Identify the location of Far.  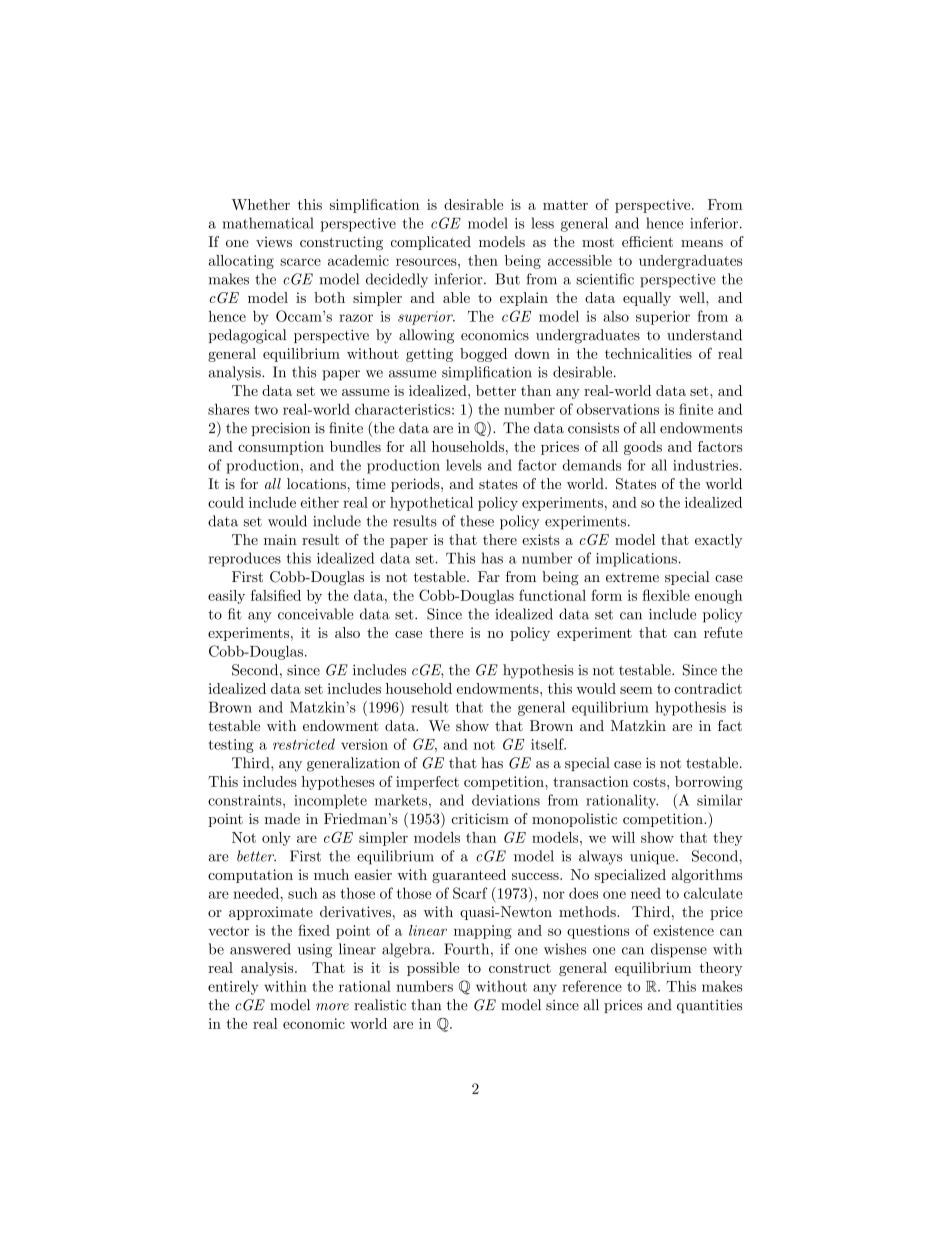
(489, 576).
